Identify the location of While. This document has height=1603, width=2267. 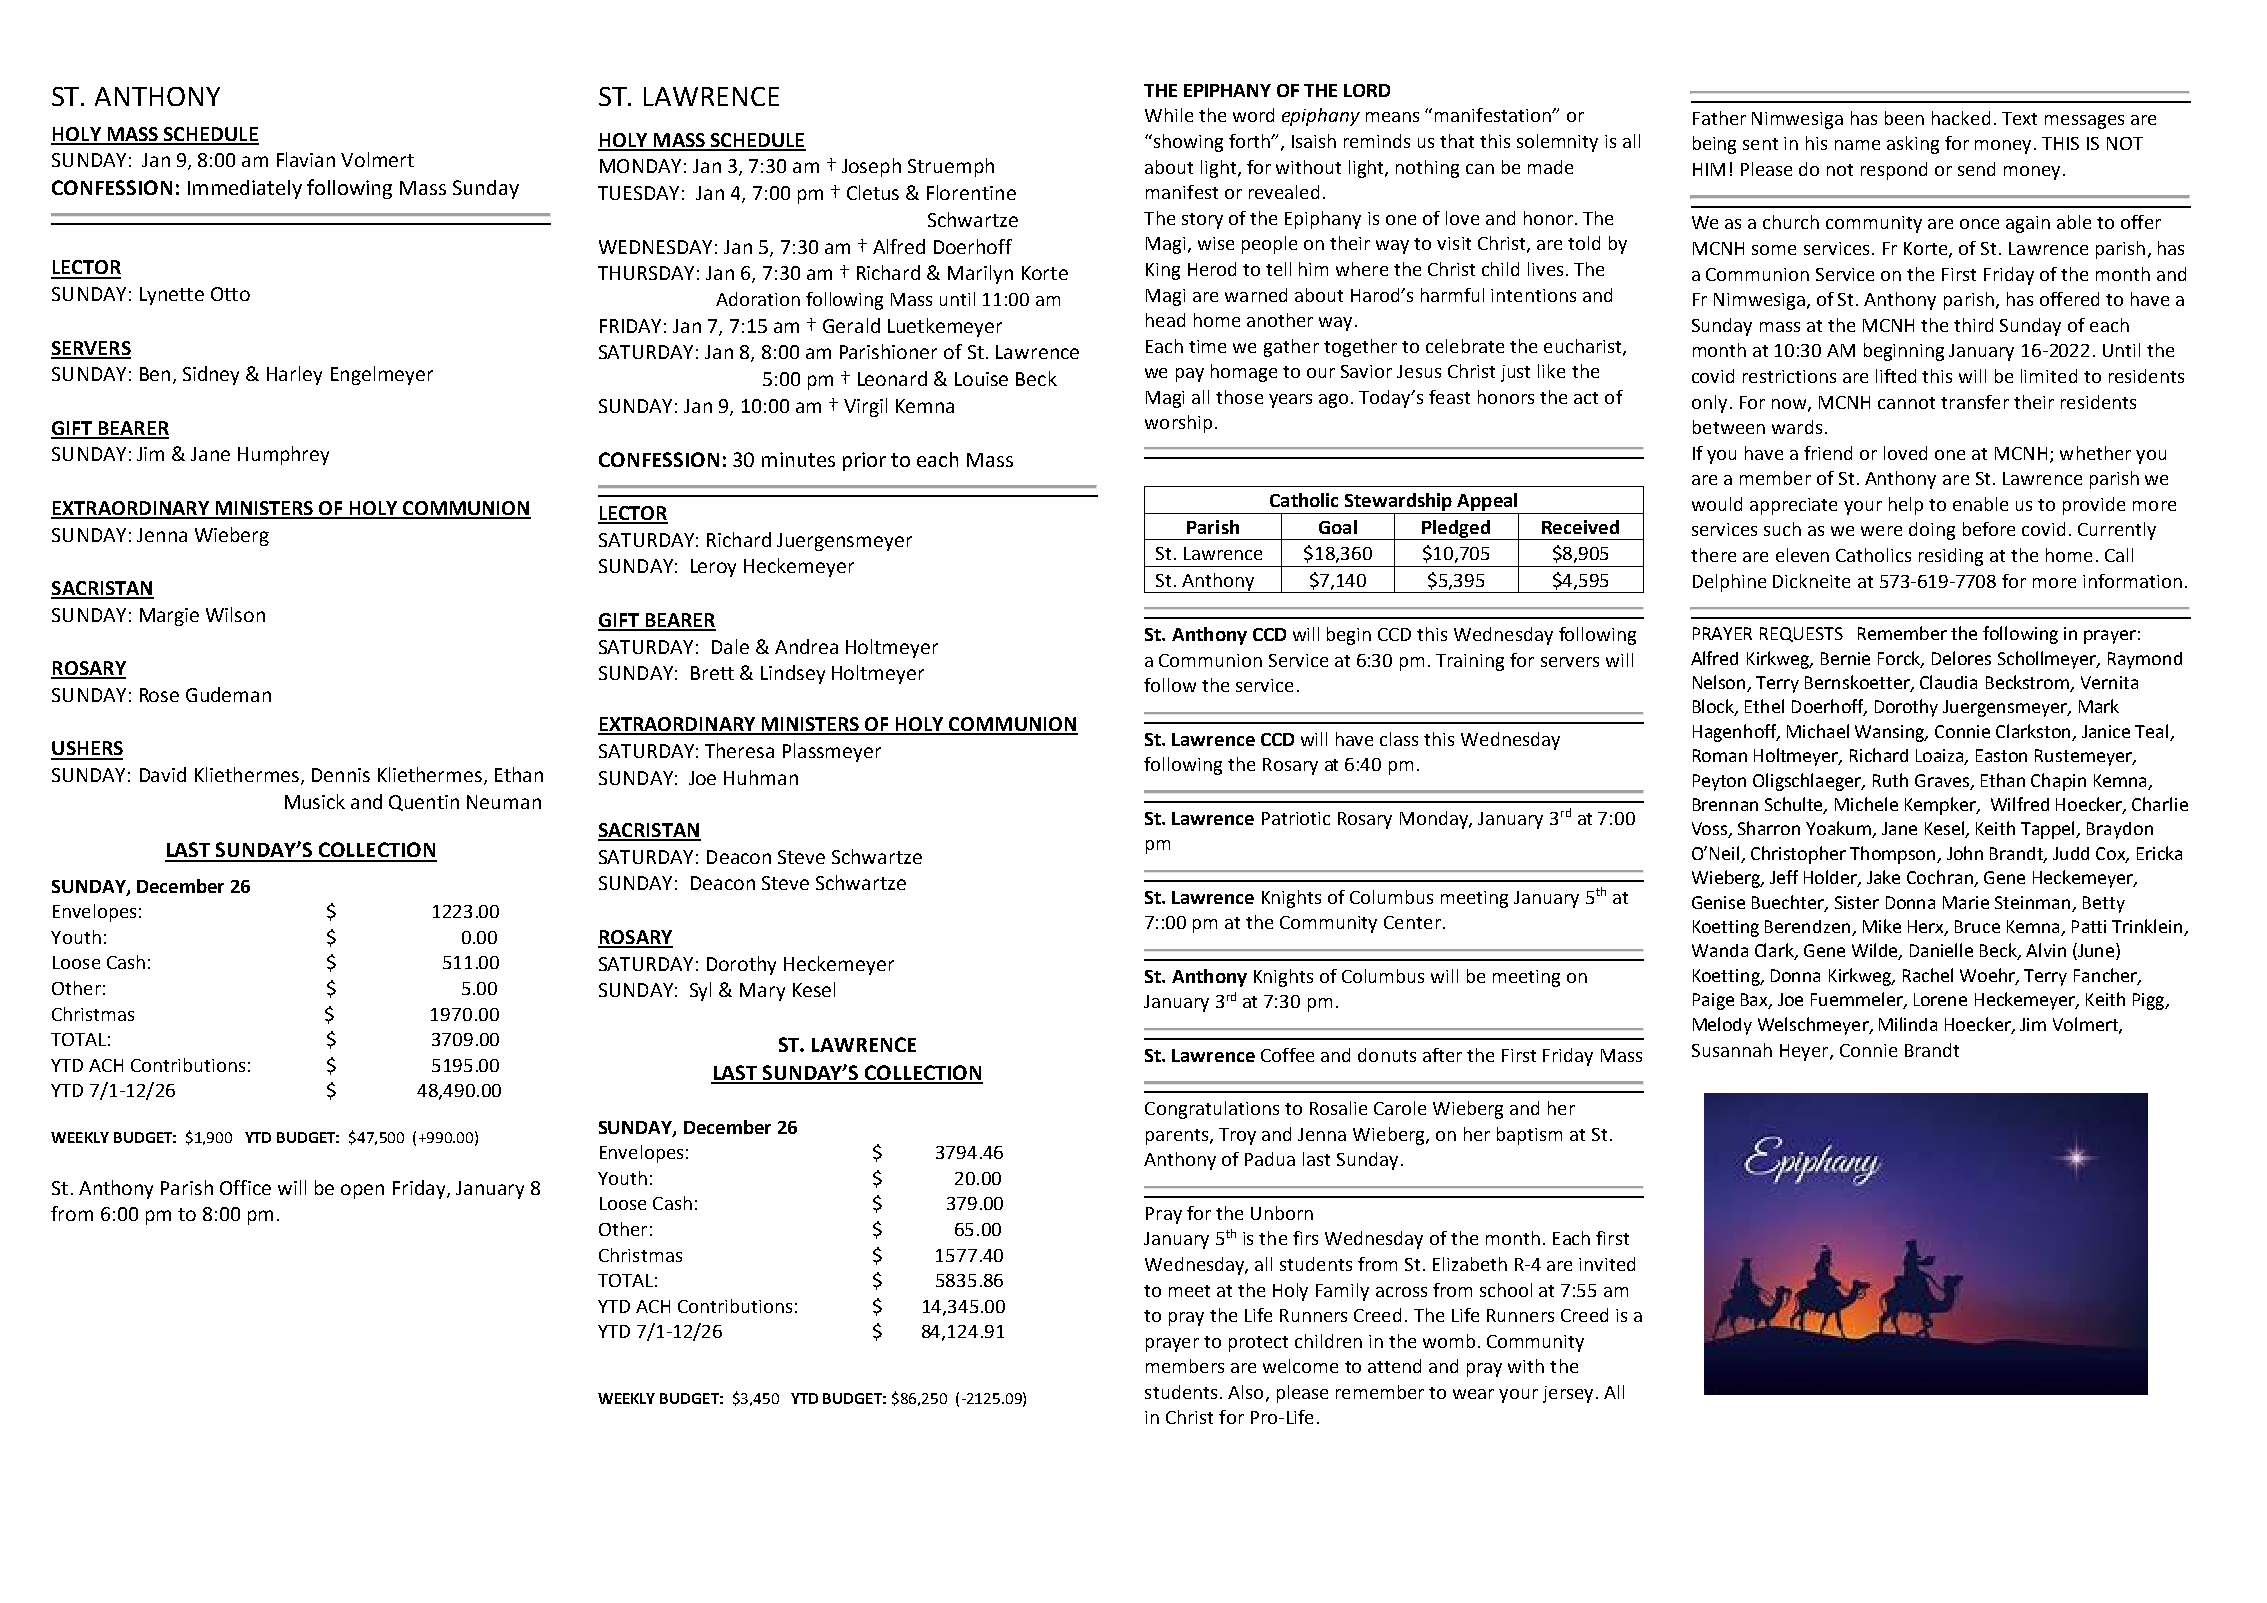
(1169, 115).
